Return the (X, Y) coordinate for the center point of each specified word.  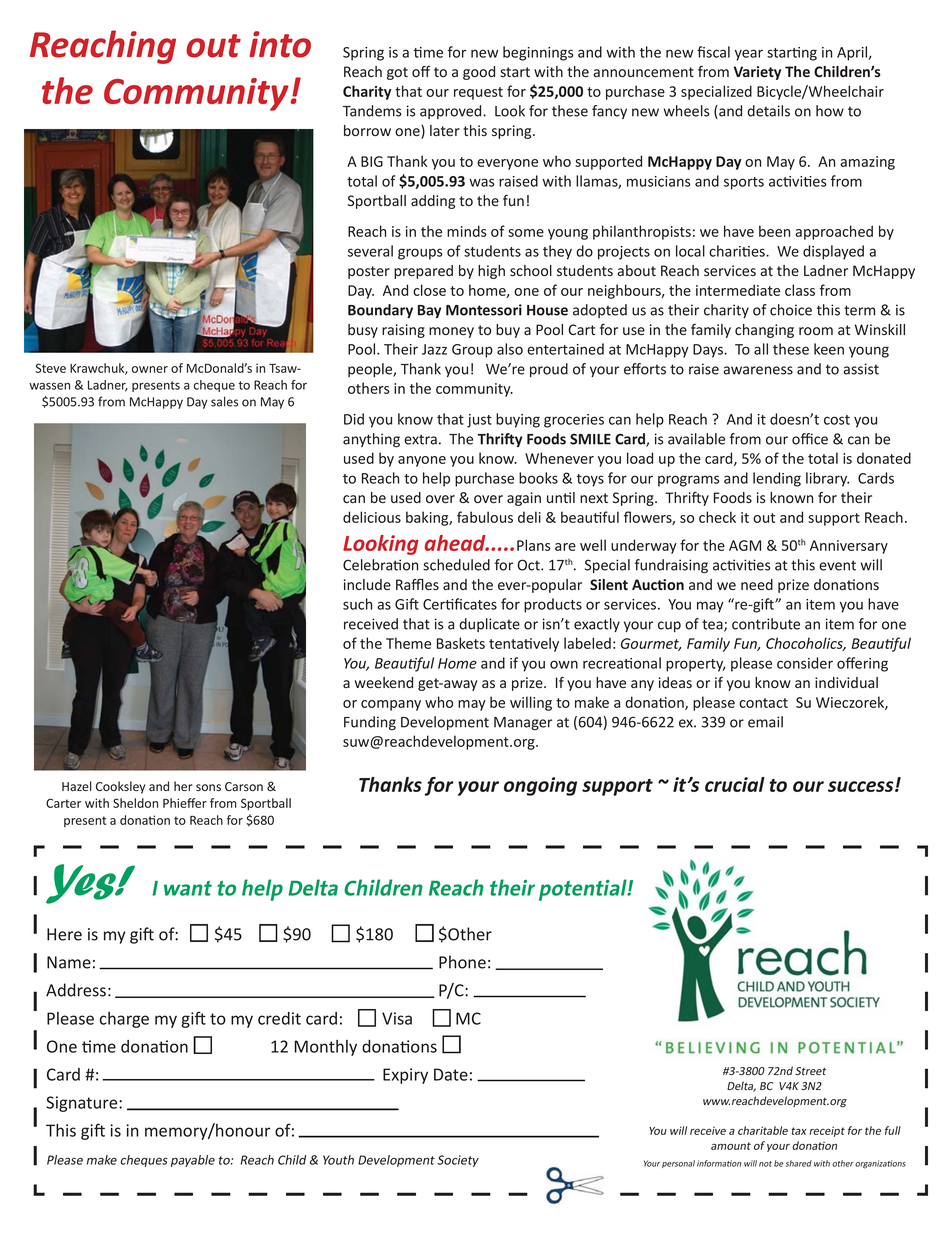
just (479, 421)
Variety (757, 73)
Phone (462, 962)
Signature (83, 1104)
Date (451, 1074)
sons (208, 787)
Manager (523, 724)
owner (150, 369)
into (280, 44)
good (479, 73)
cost (837, 420)
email (765, 722)
